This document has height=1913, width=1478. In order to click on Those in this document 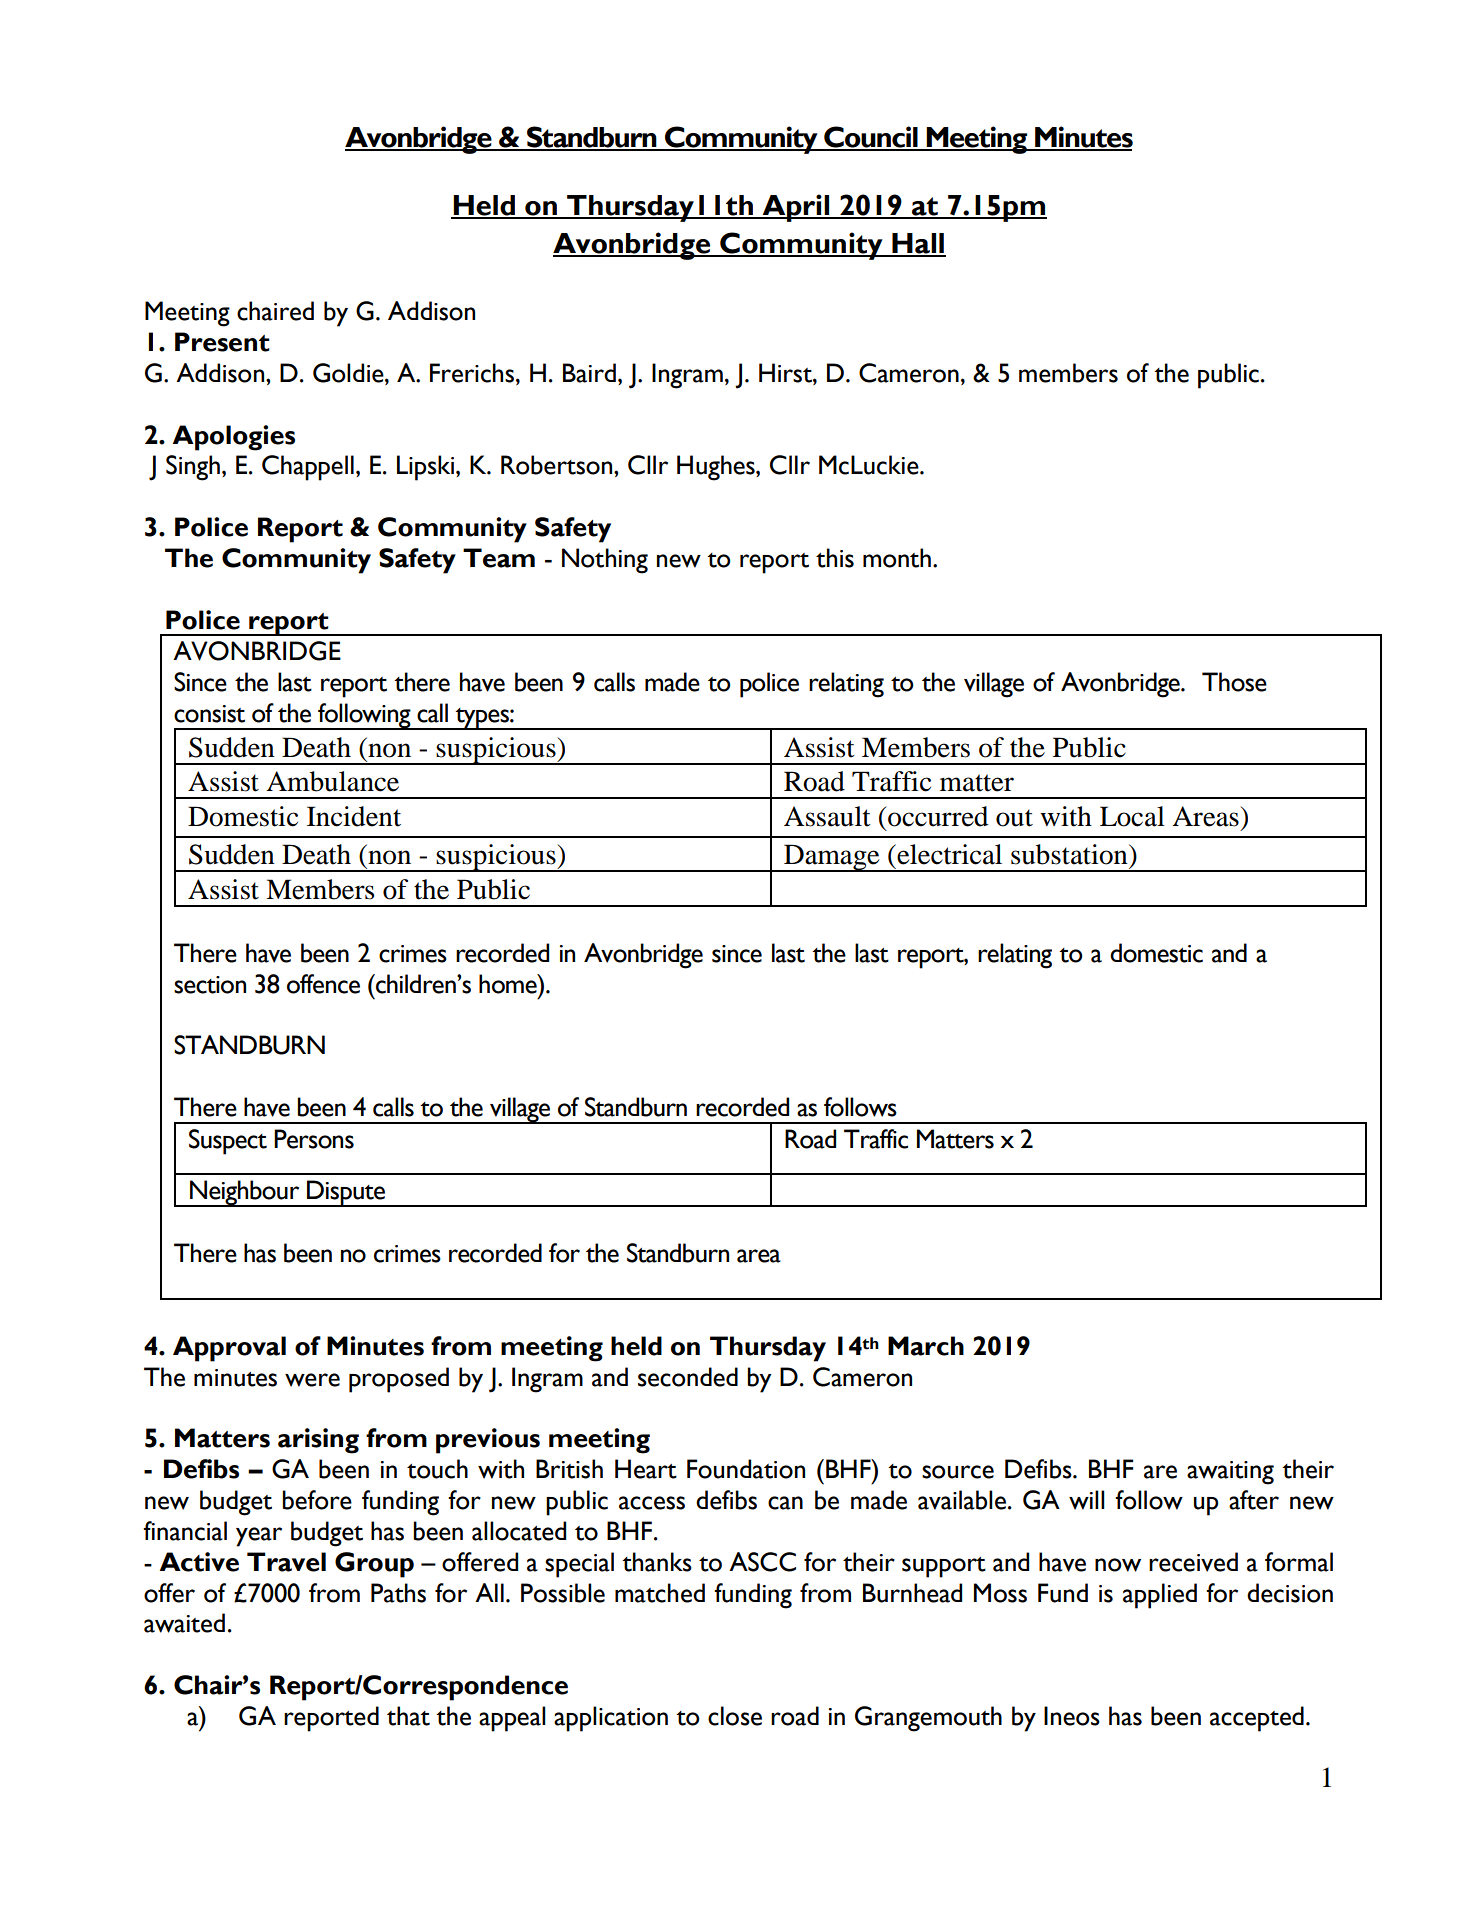, I will do `click(1234, 682)`.
